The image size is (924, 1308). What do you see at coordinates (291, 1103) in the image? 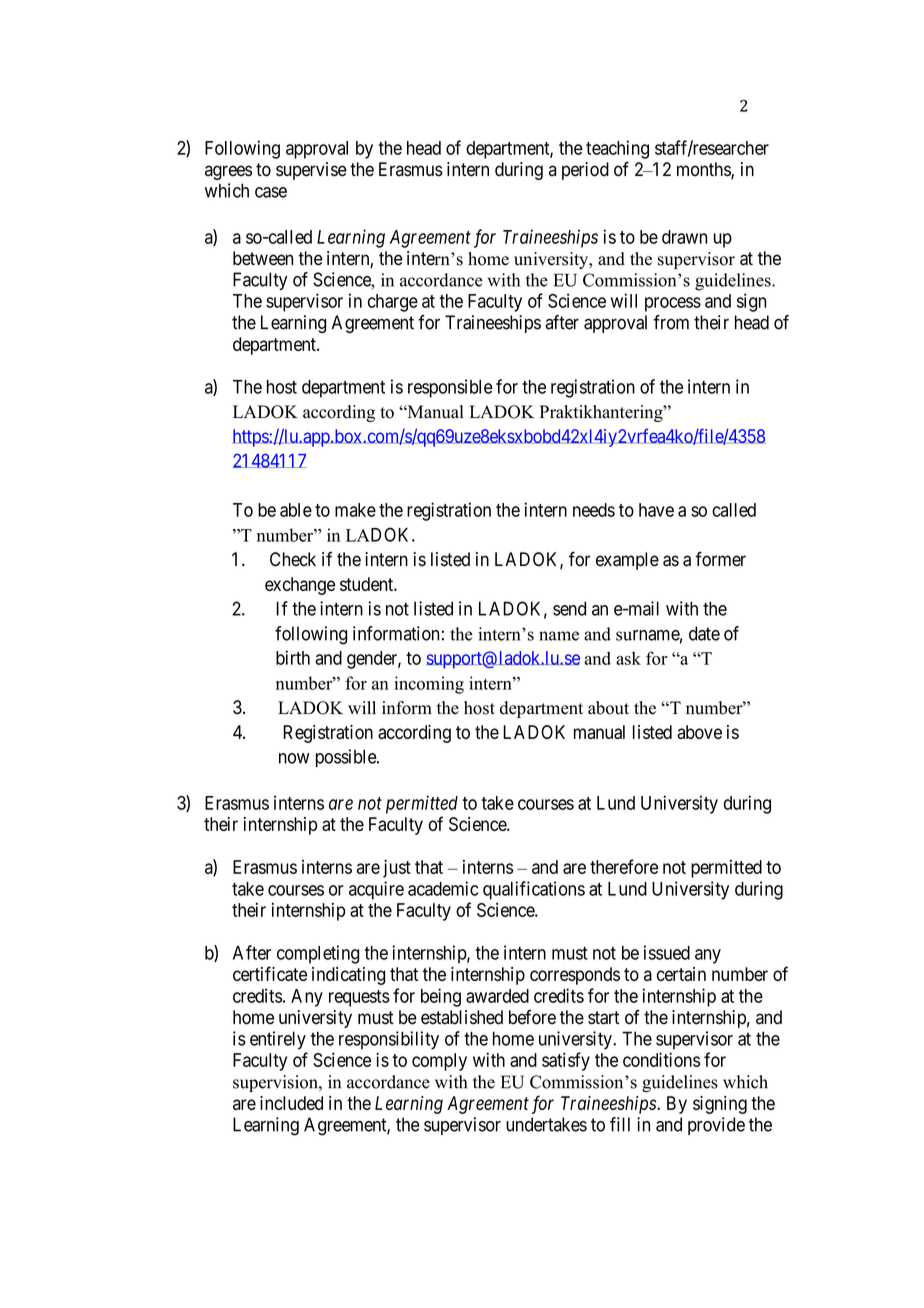
I see `included` at bounding box center [291, 1103].
